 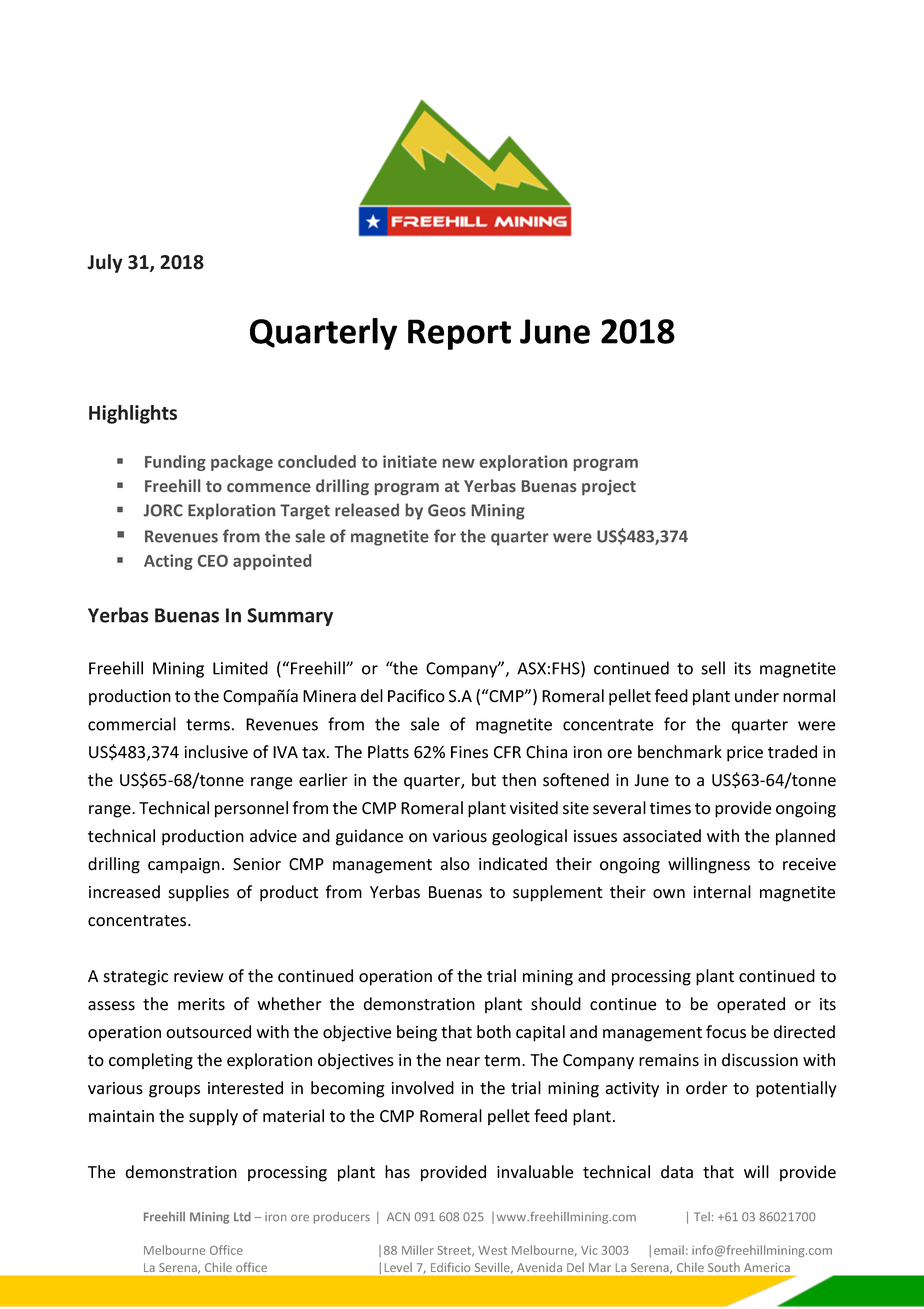 What do you see at coordinates (713, 668) in the page?
I see `sell` at bounding box center [713, 668].
